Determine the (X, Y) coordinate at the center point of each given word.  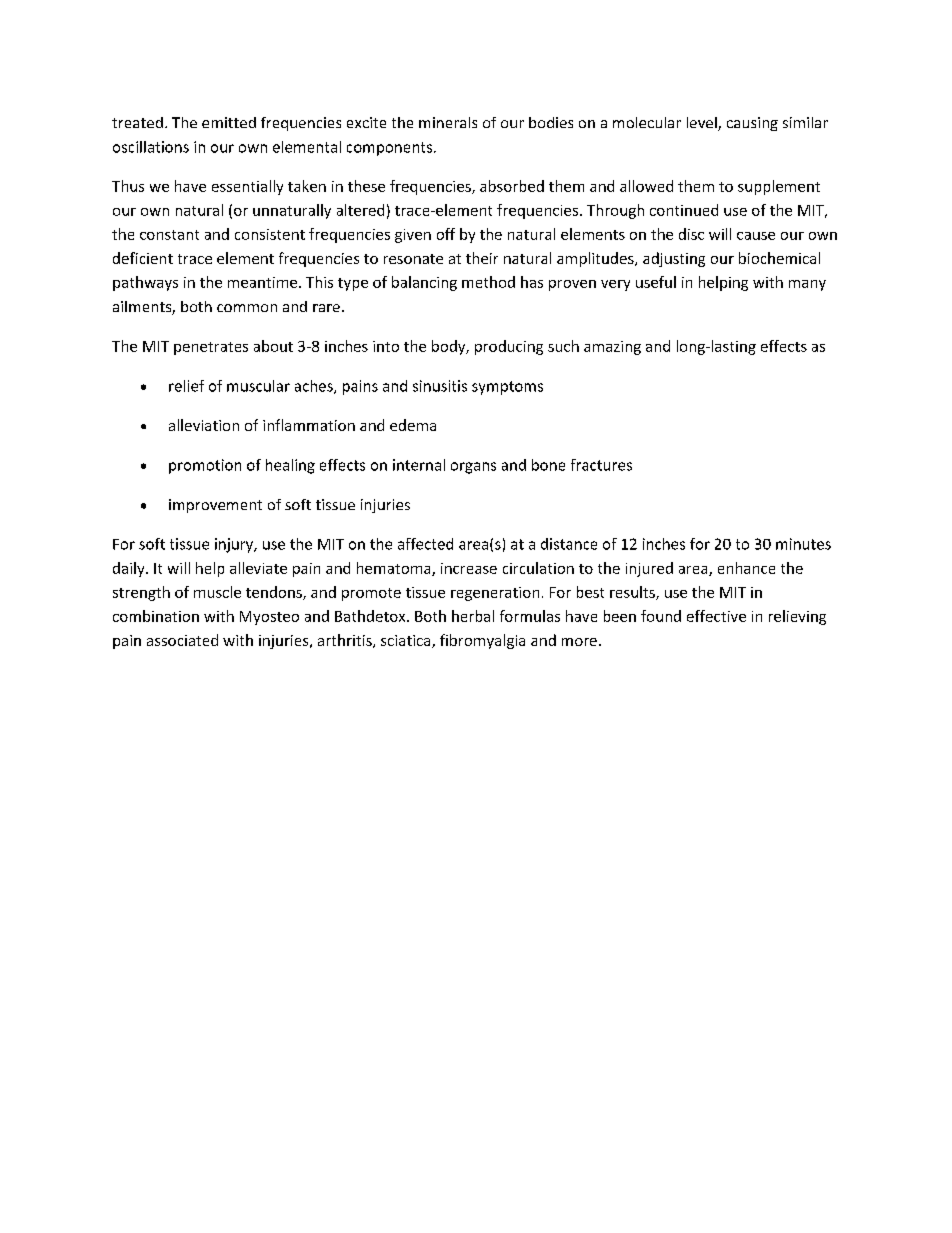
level (703, 124)
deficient (143, 258)
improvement (215, 506)
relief (186, 386)
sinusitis (440, 386)
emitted (229, 122)
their (482, 258)
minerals (448, 122)
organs (473, 468)
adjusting (674, 259)
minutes (803, 544)
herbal (473, 616)
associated (182, 640)
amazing (612, 348)
